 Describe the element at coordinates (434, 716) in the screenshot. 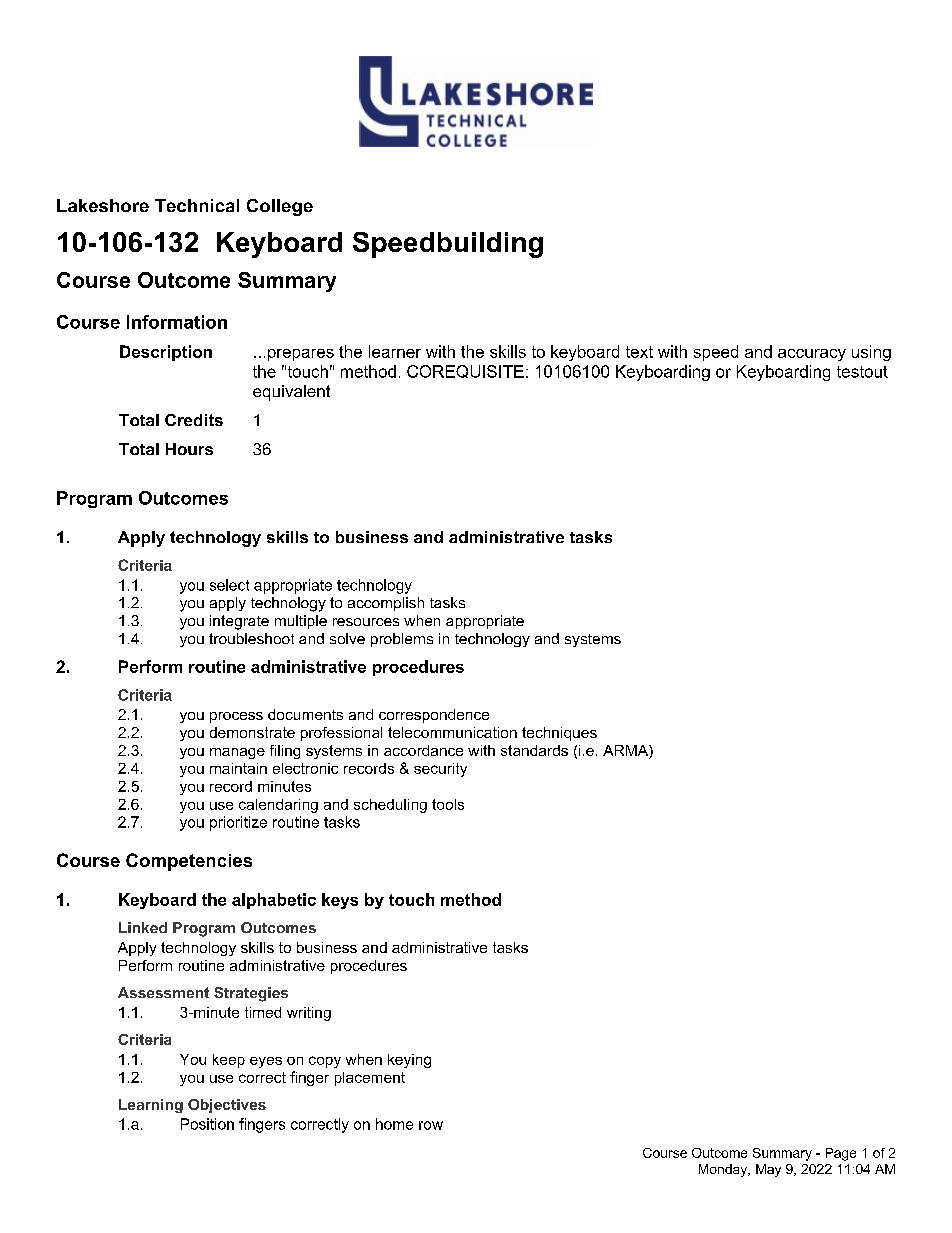

I see `correspondence` at that location.
